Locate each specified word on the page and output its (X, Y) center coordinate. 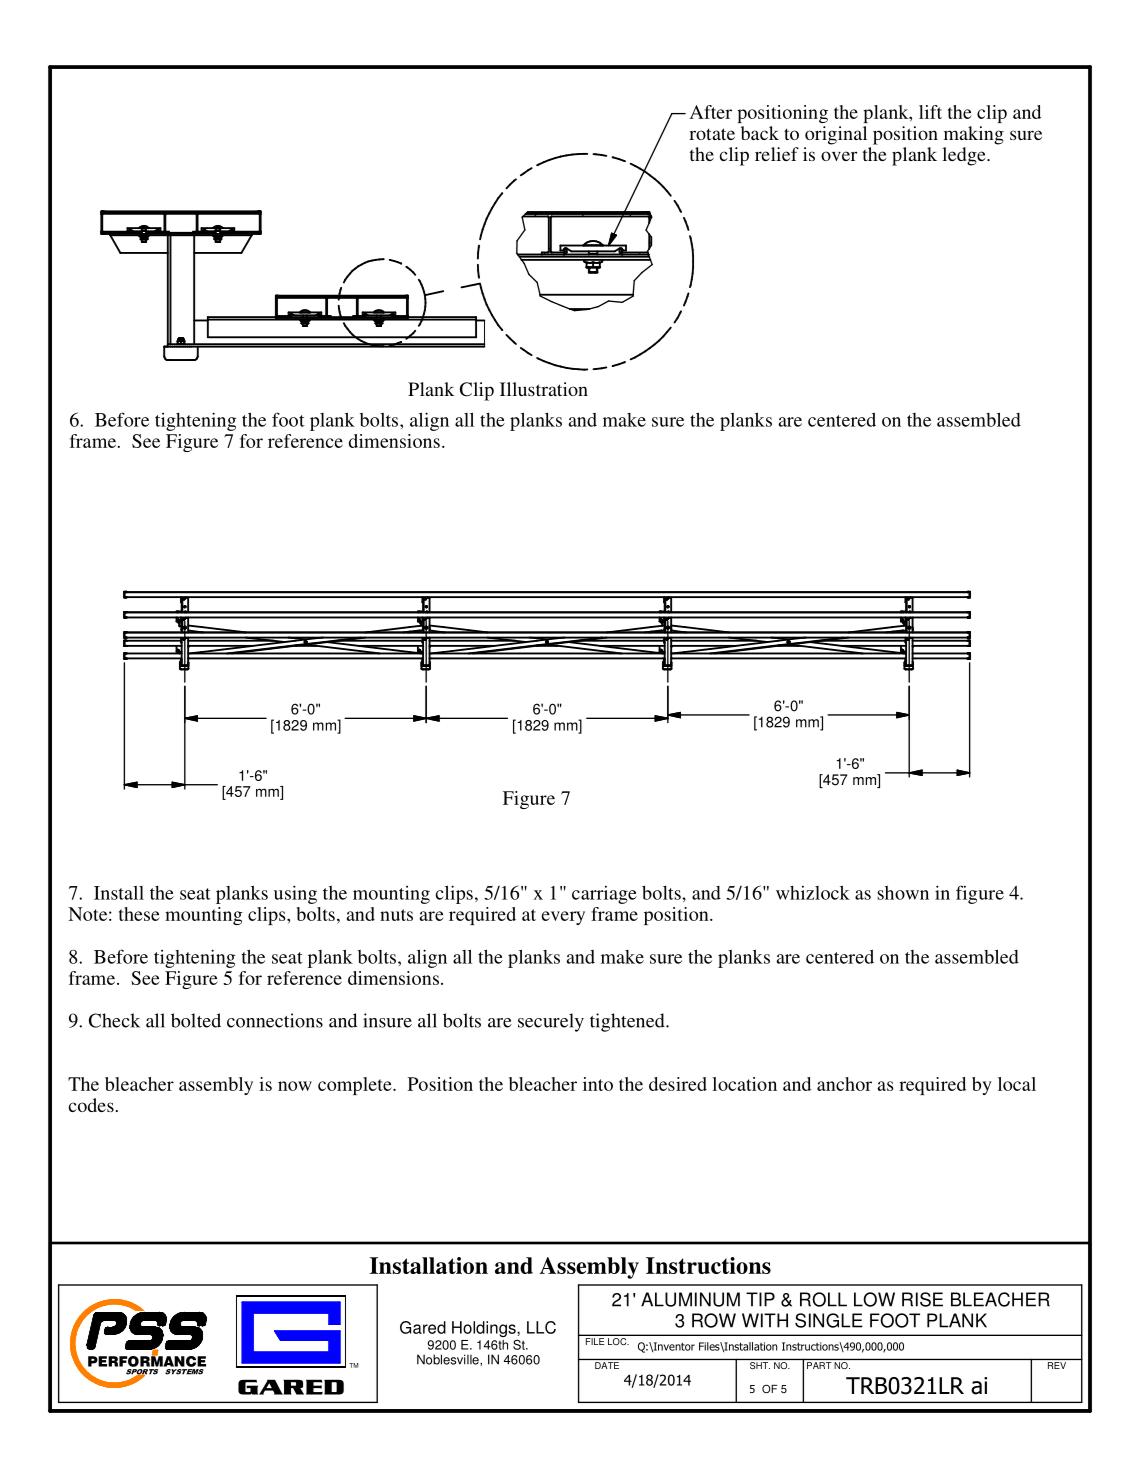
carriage (604, 895)
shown (903, 893)
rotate (712, 134)
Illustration (544, 389)
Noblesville (449, 1359)
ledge (965, 156)
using (295, 894)
